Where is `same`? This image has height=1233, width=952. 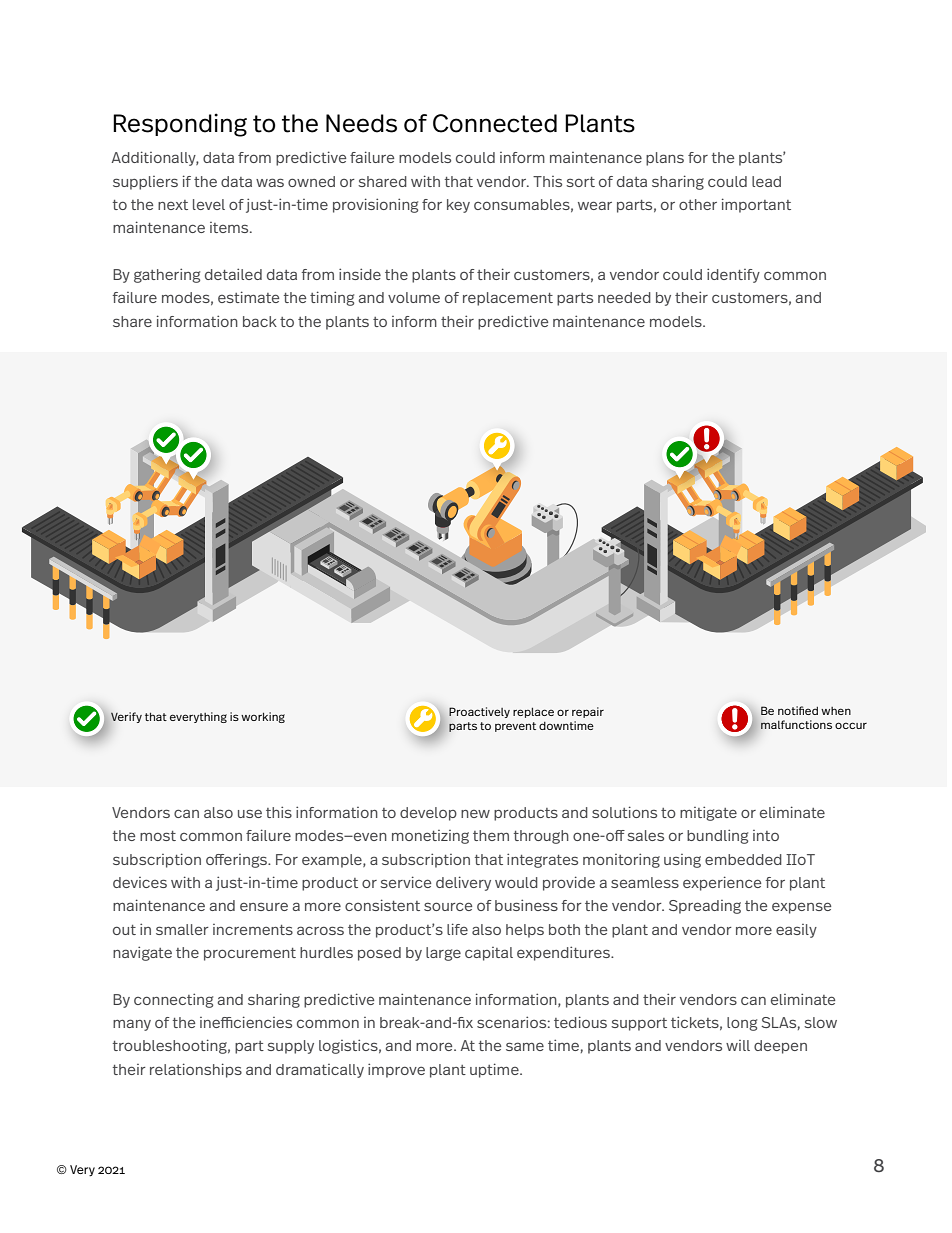 same is located at coordinates (525, 1046).
